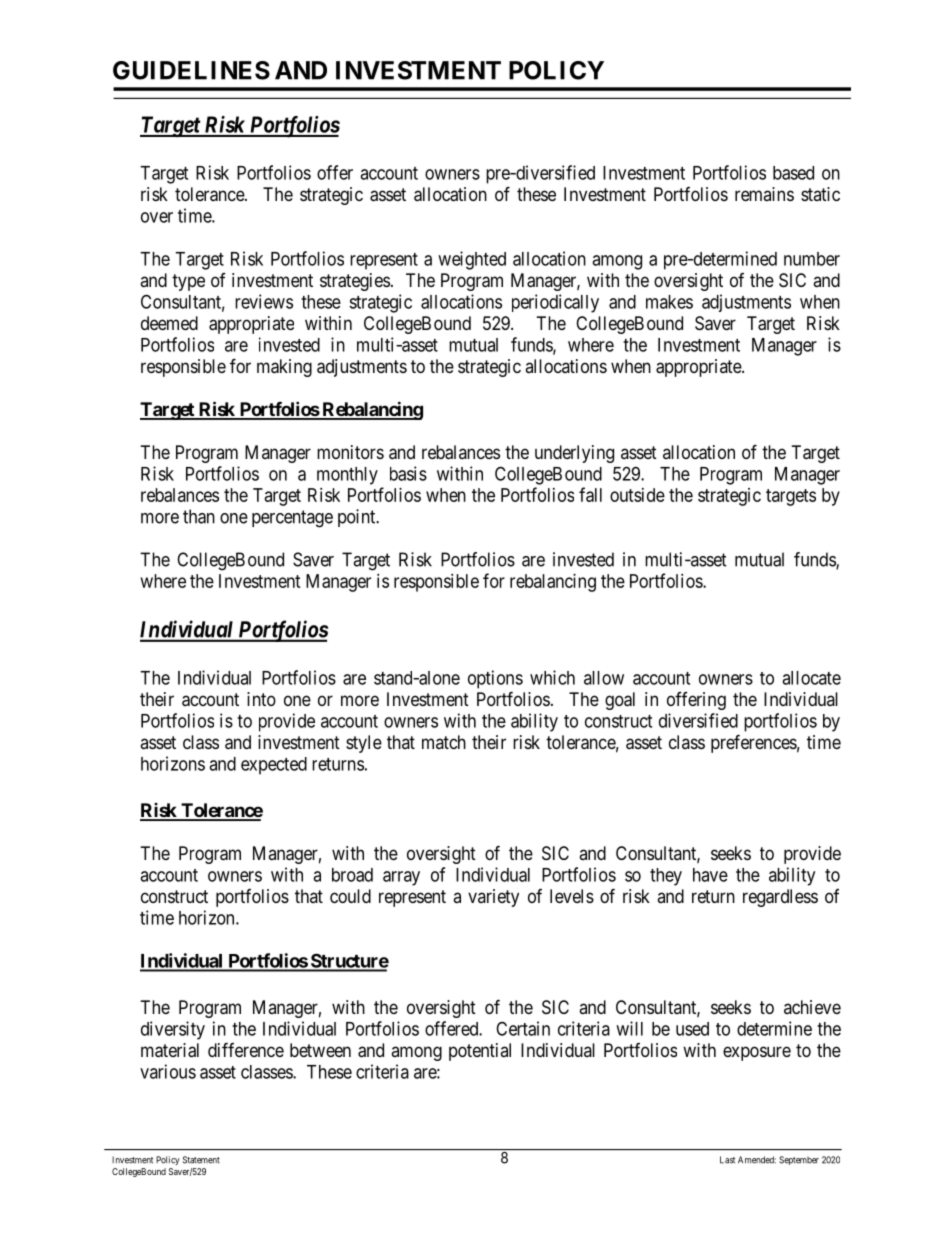 The width and height of the image is (952, 1233). I want to click on making, so click(284, 368).
